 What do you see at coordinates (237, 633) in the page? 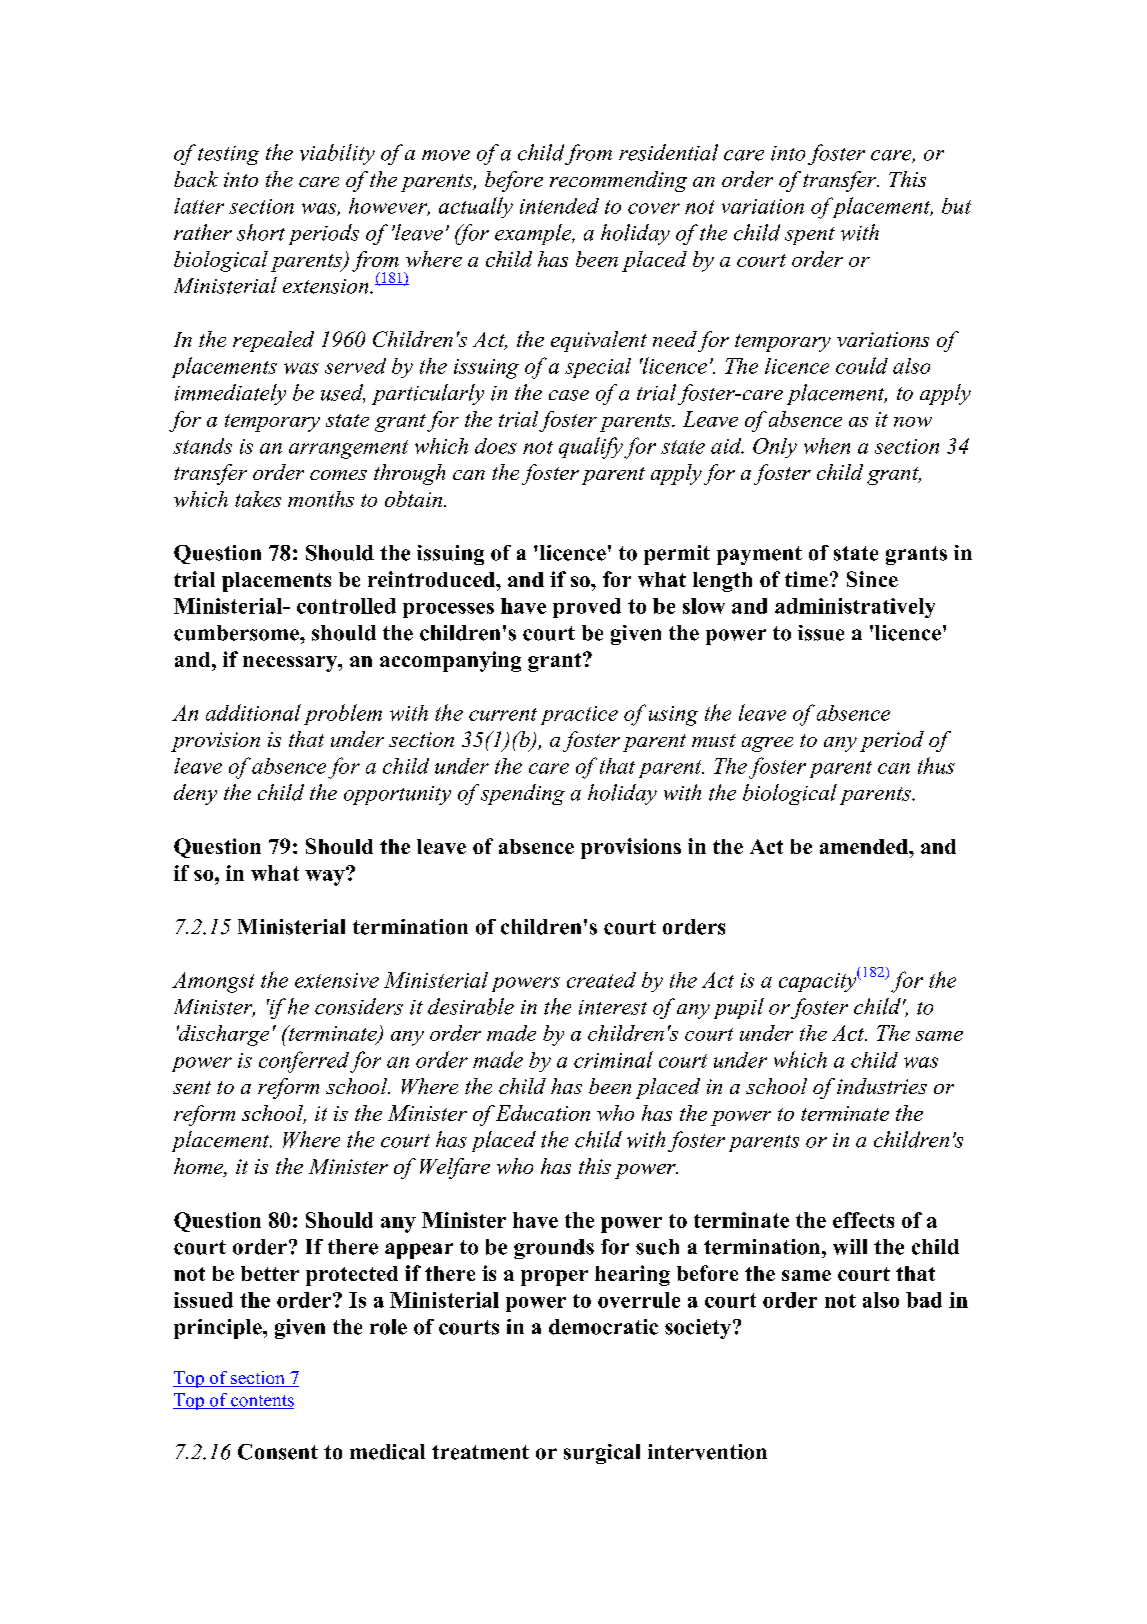
I see `cumbersome` at bounding box center [237, 633].
